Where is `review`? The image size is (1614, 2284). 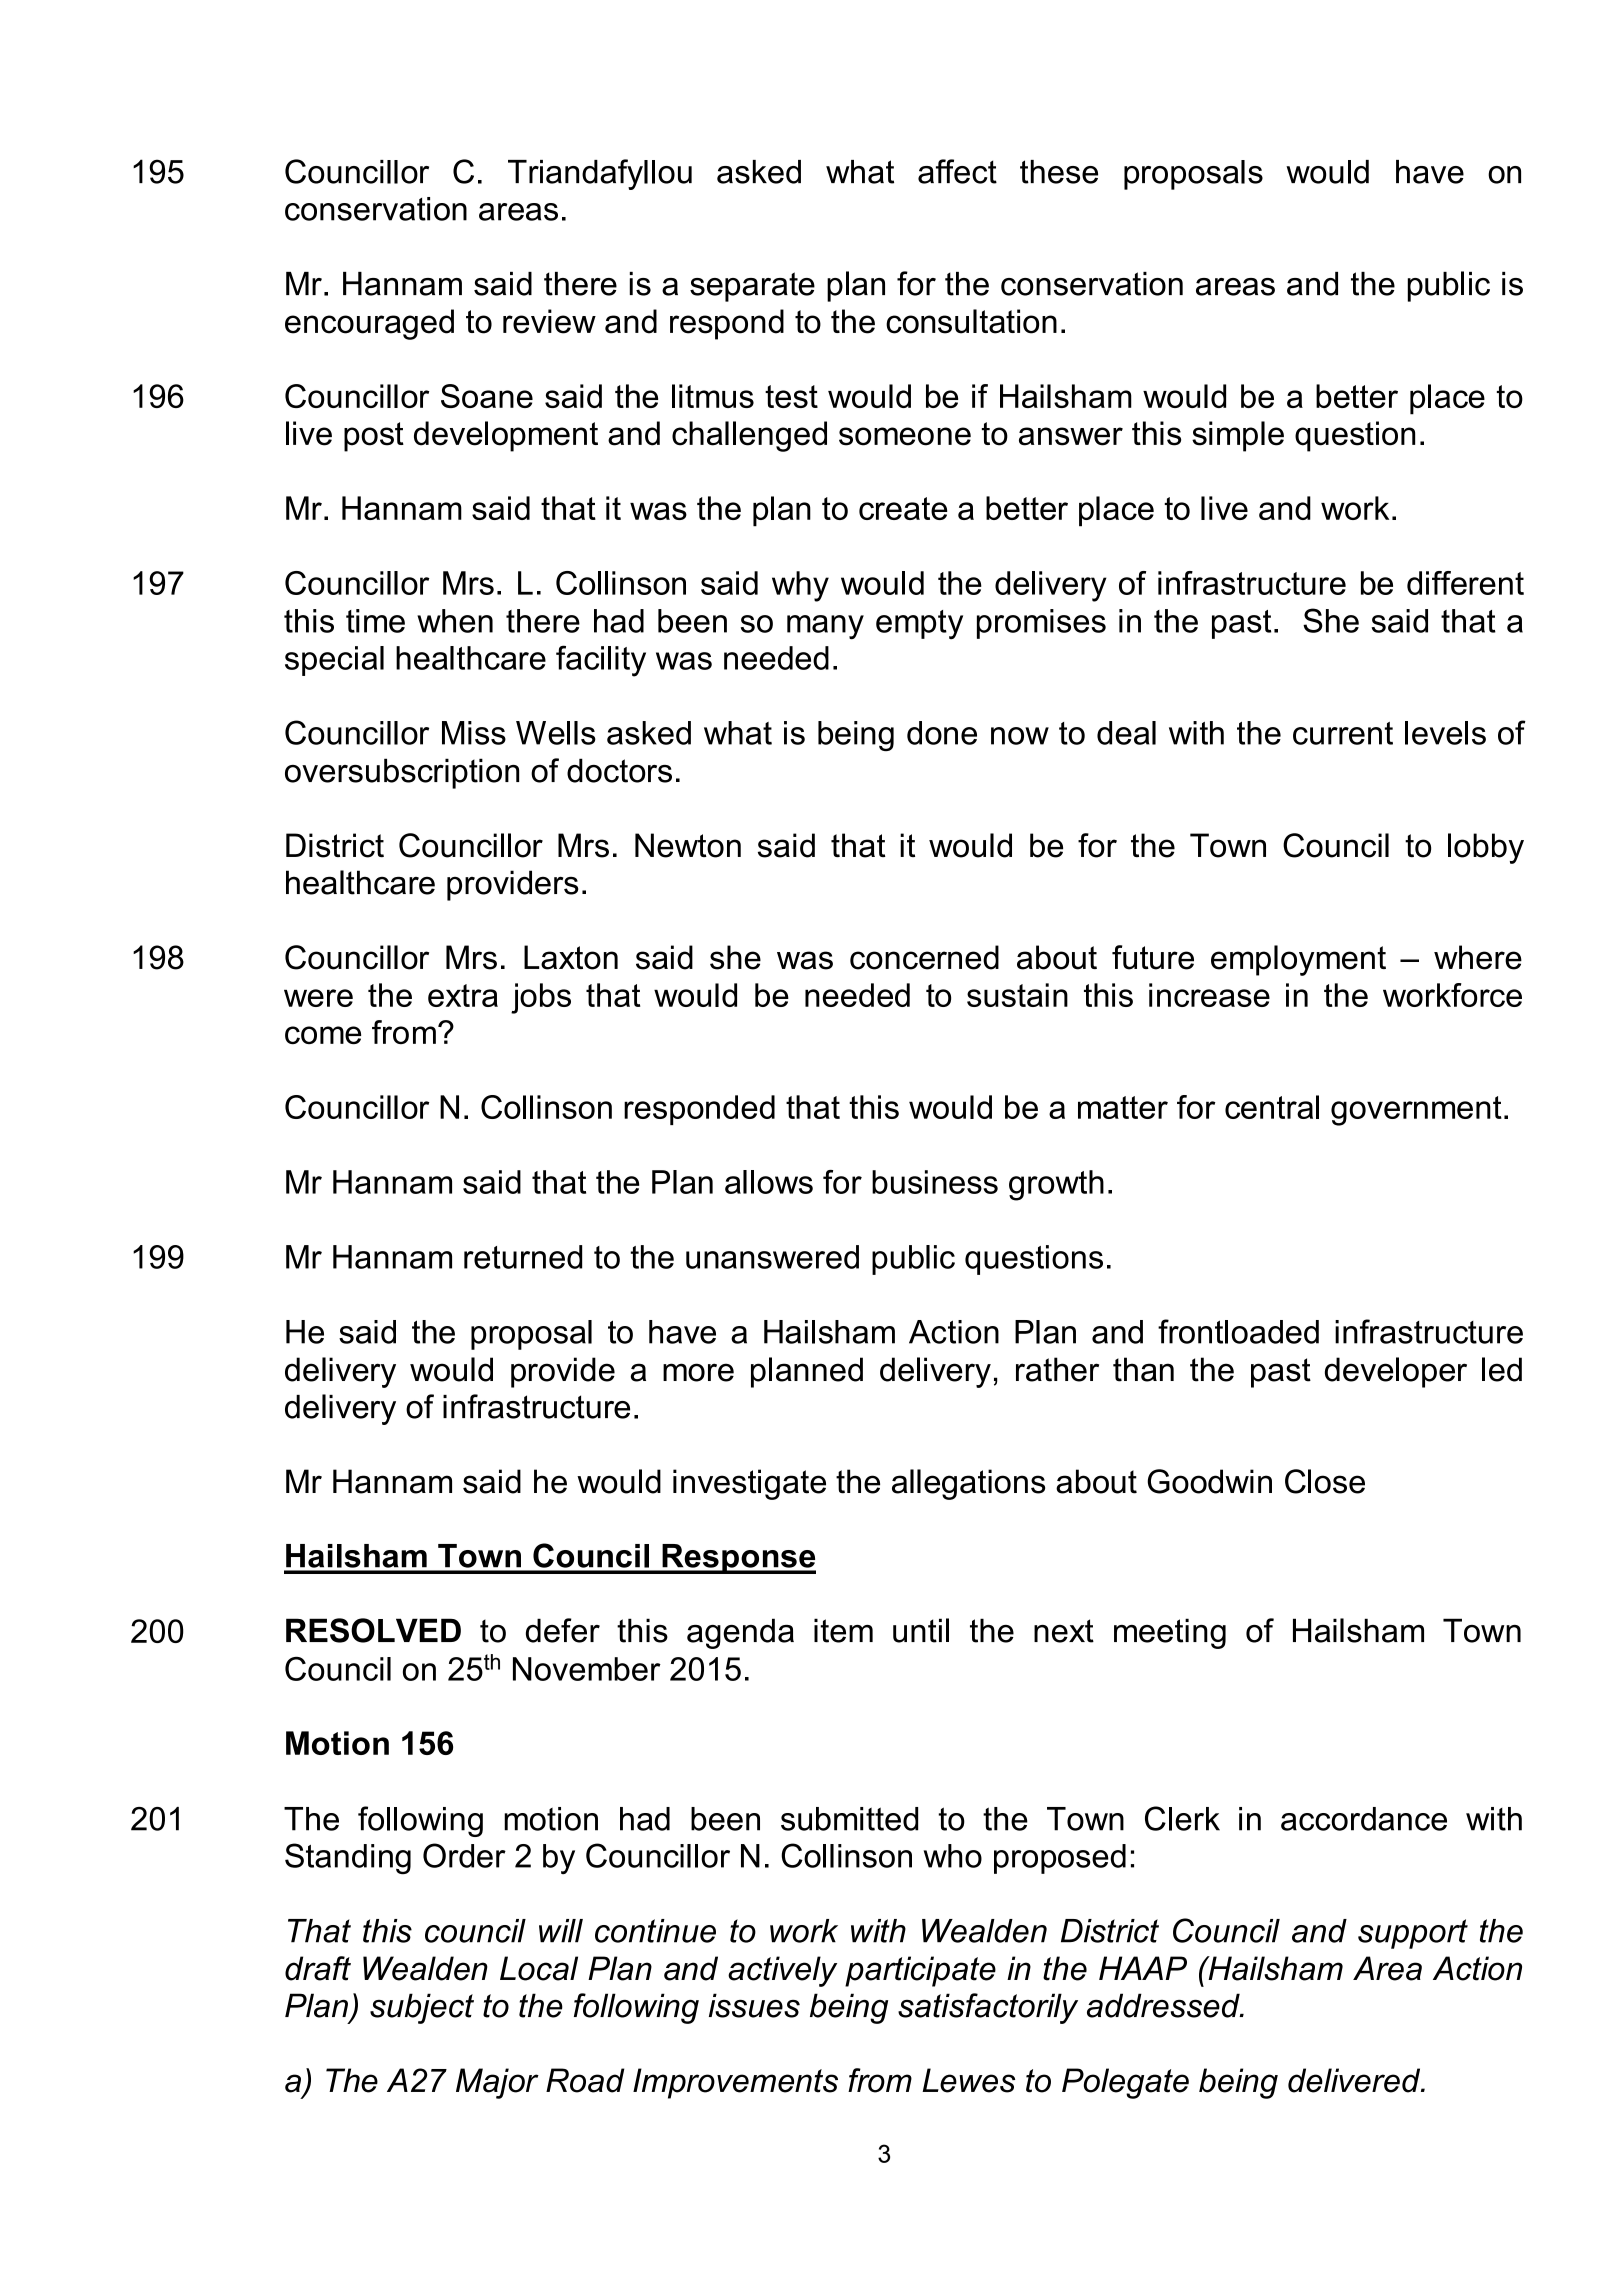
review is located at coordinates (549, 321).
